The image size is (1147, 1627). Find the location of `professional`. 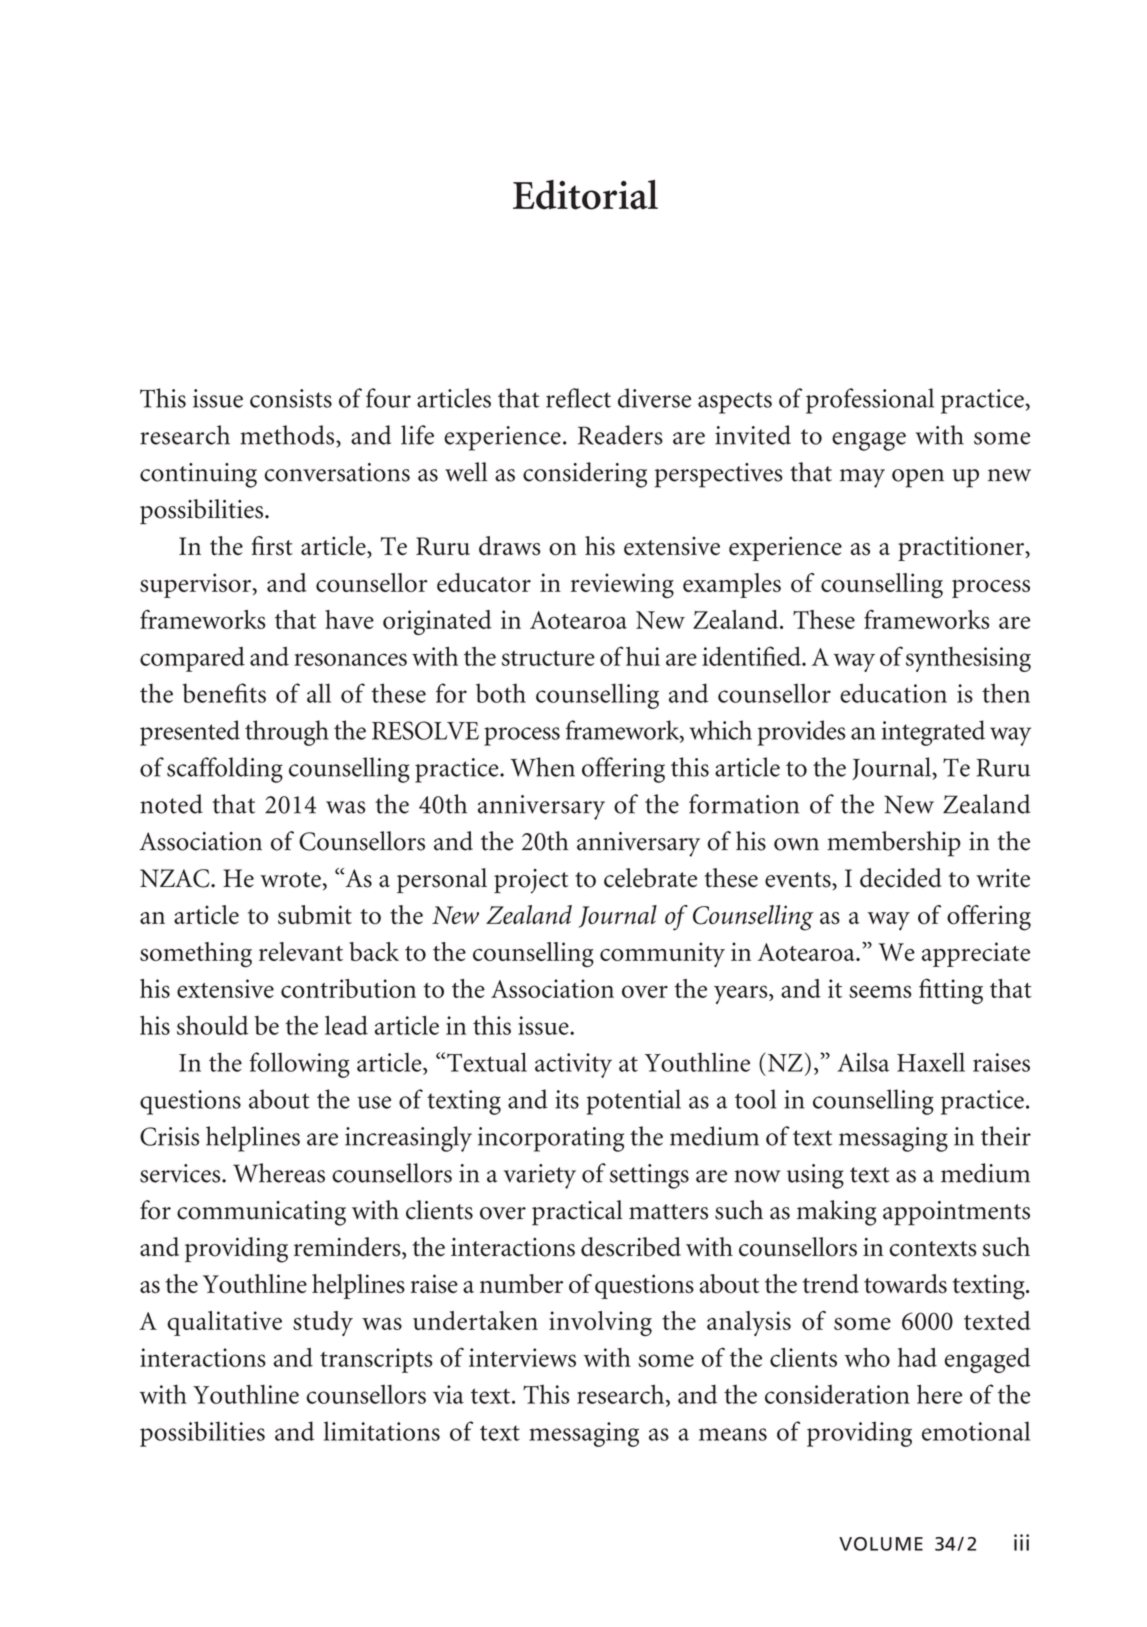

professional is located at coordinates (870, 401).
